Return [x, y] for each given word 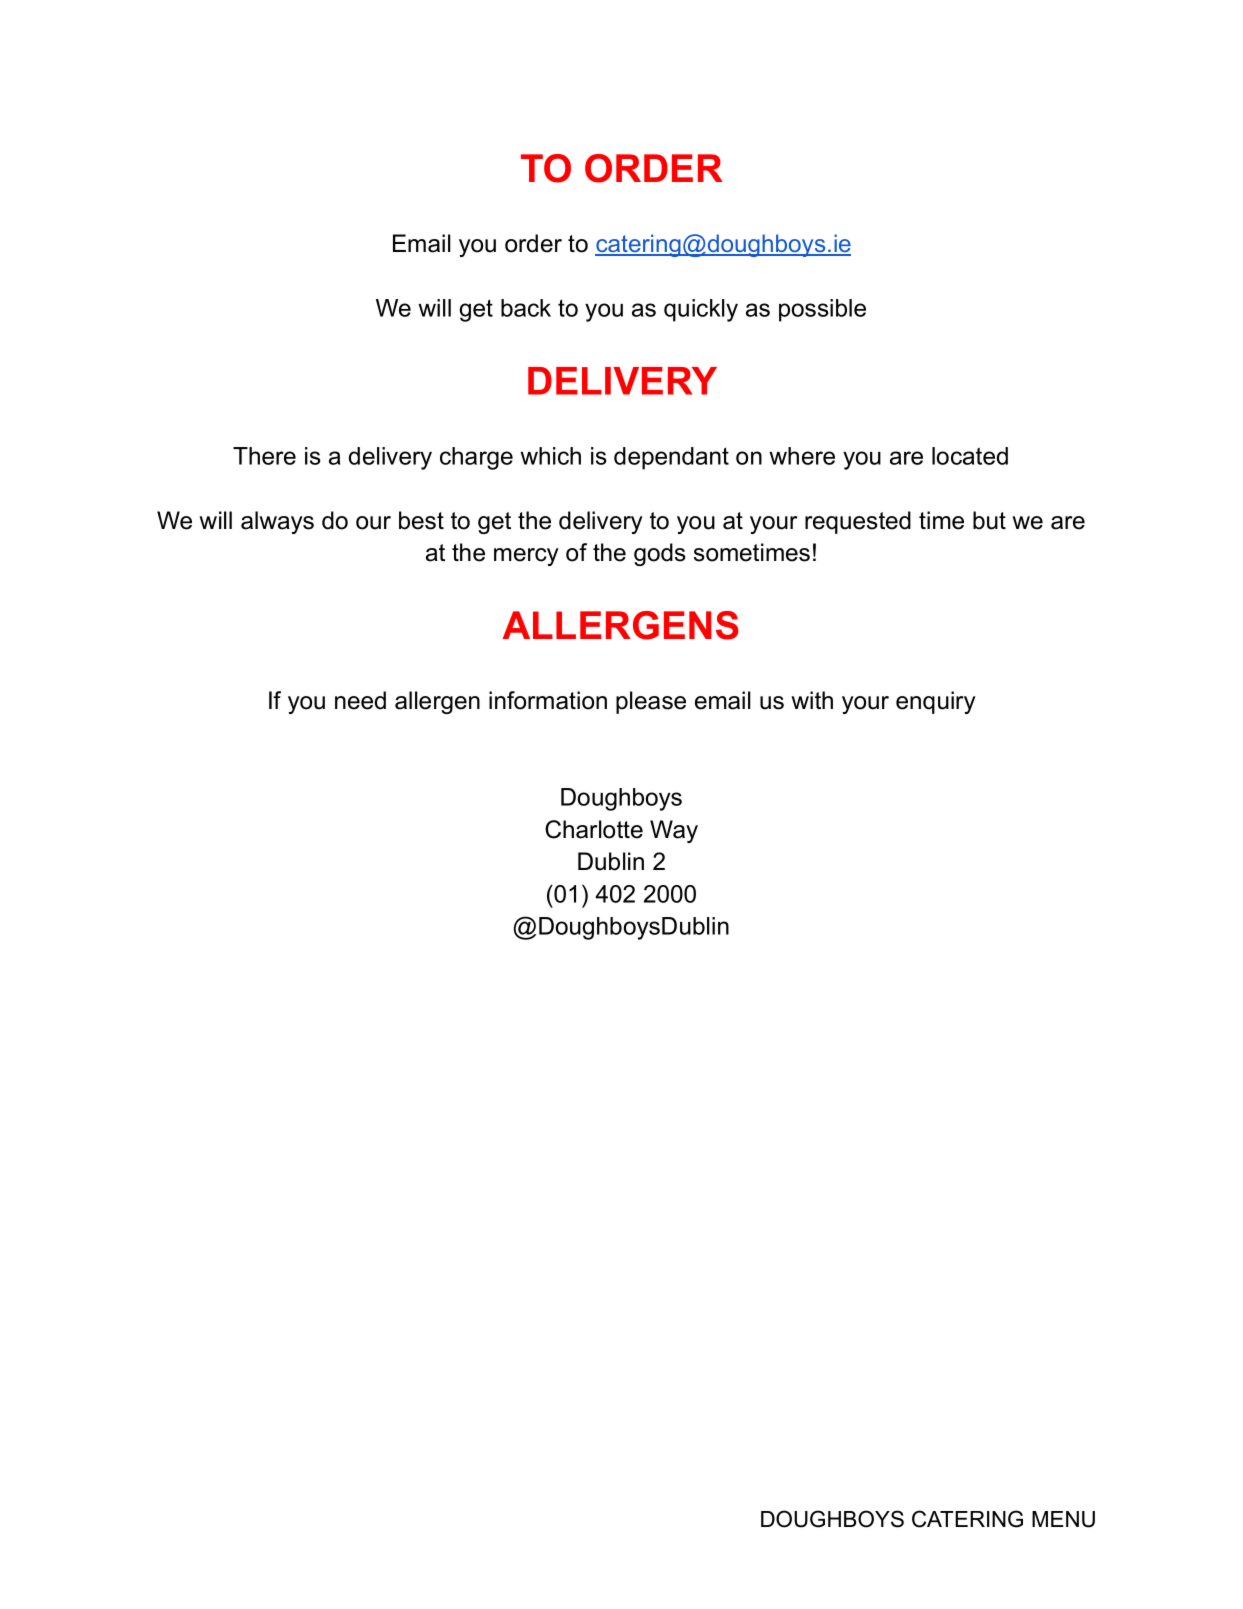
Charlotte [594, 829]
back [526, 308]
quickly [701, 310]
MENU [1063, 1519]
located [970, 456]
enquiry [936, 702]
